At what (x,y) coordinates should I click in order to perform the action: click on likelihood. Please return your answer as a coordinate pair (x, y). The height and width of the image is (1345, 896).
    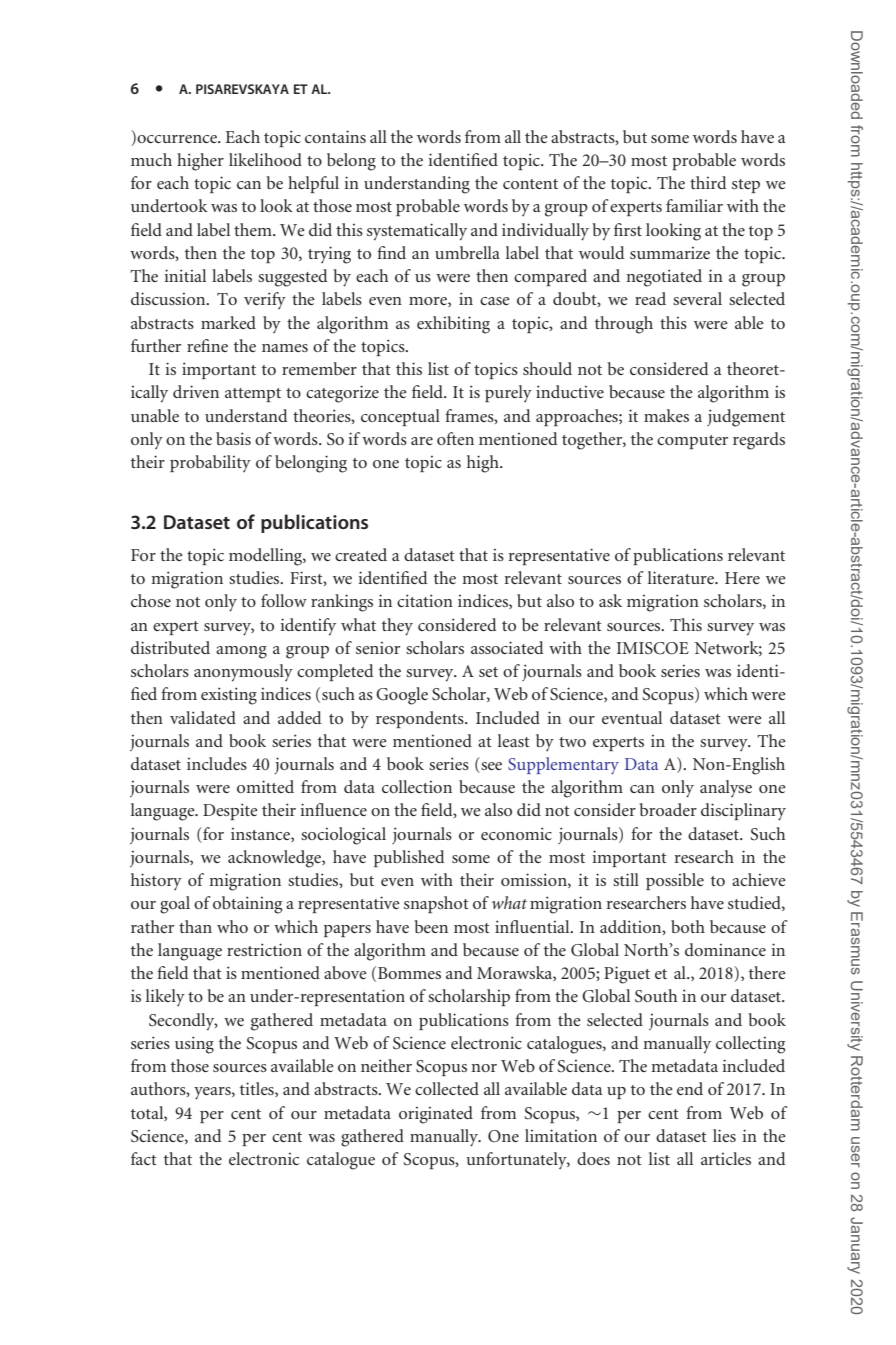
    Looking at the image, I should click on (265, 159).
